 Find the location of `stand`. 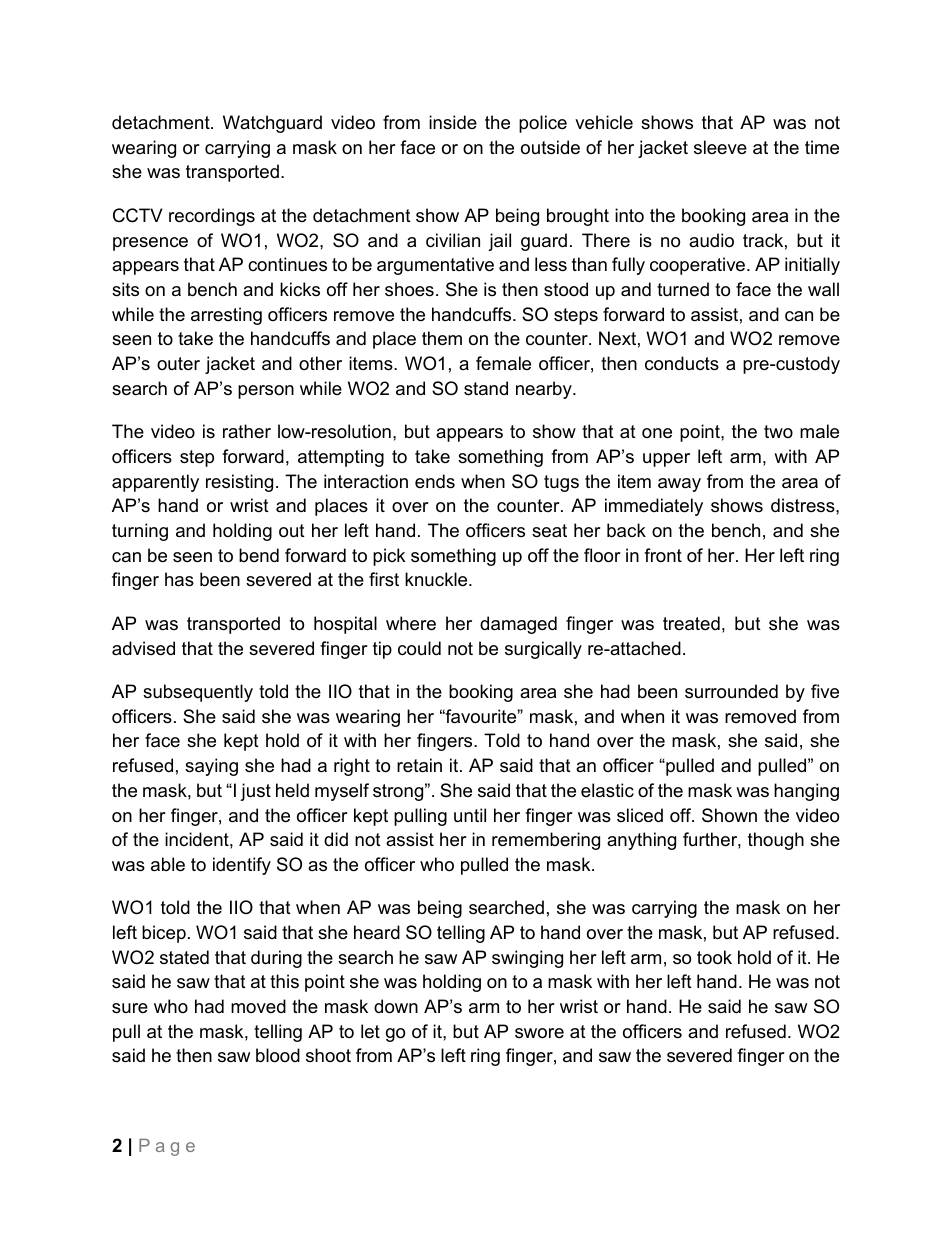

stand is located at coordinates (486, 388).
